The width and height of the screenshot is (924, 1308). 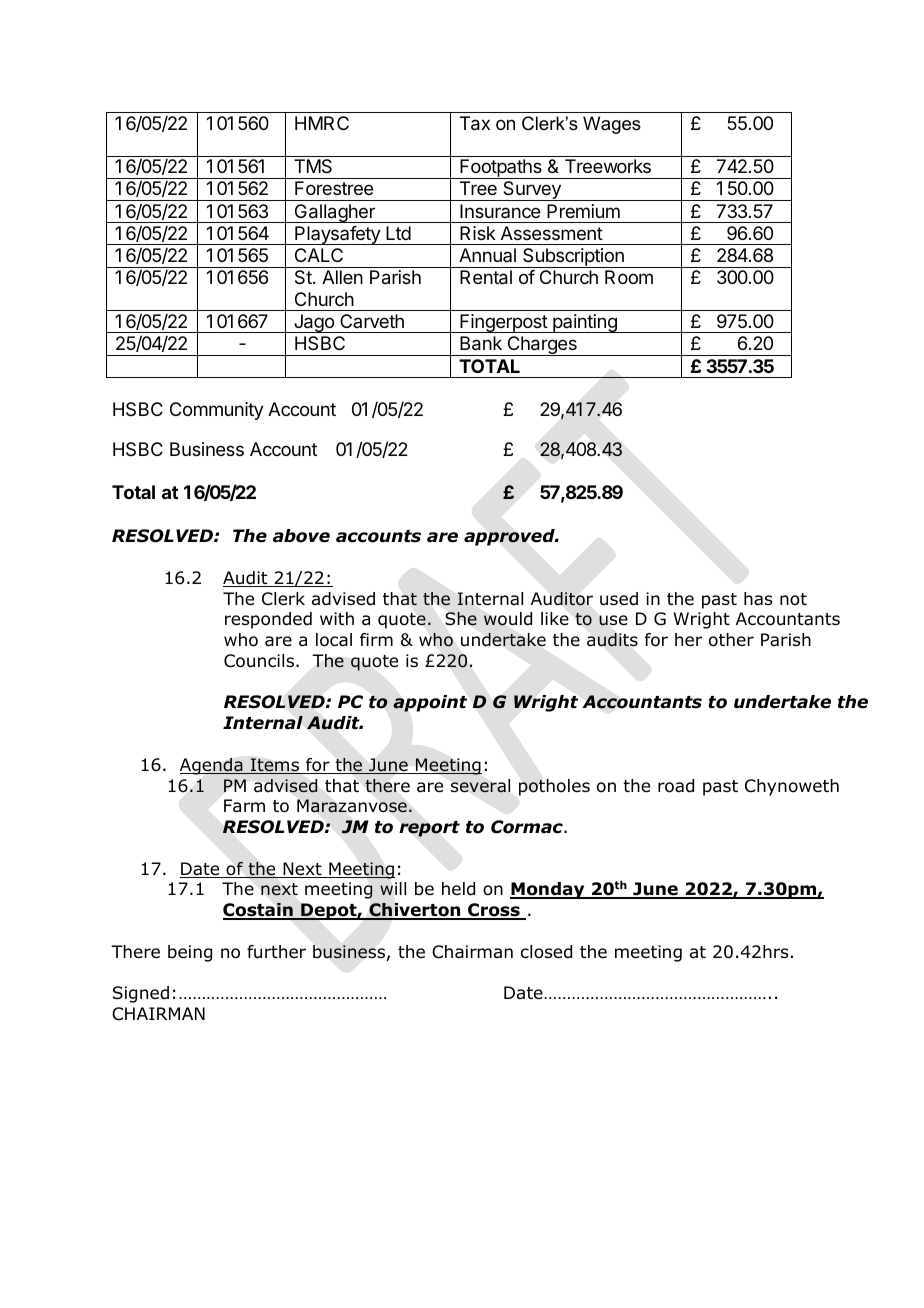 I want to click on Wages, so click(x=612, y=125).
